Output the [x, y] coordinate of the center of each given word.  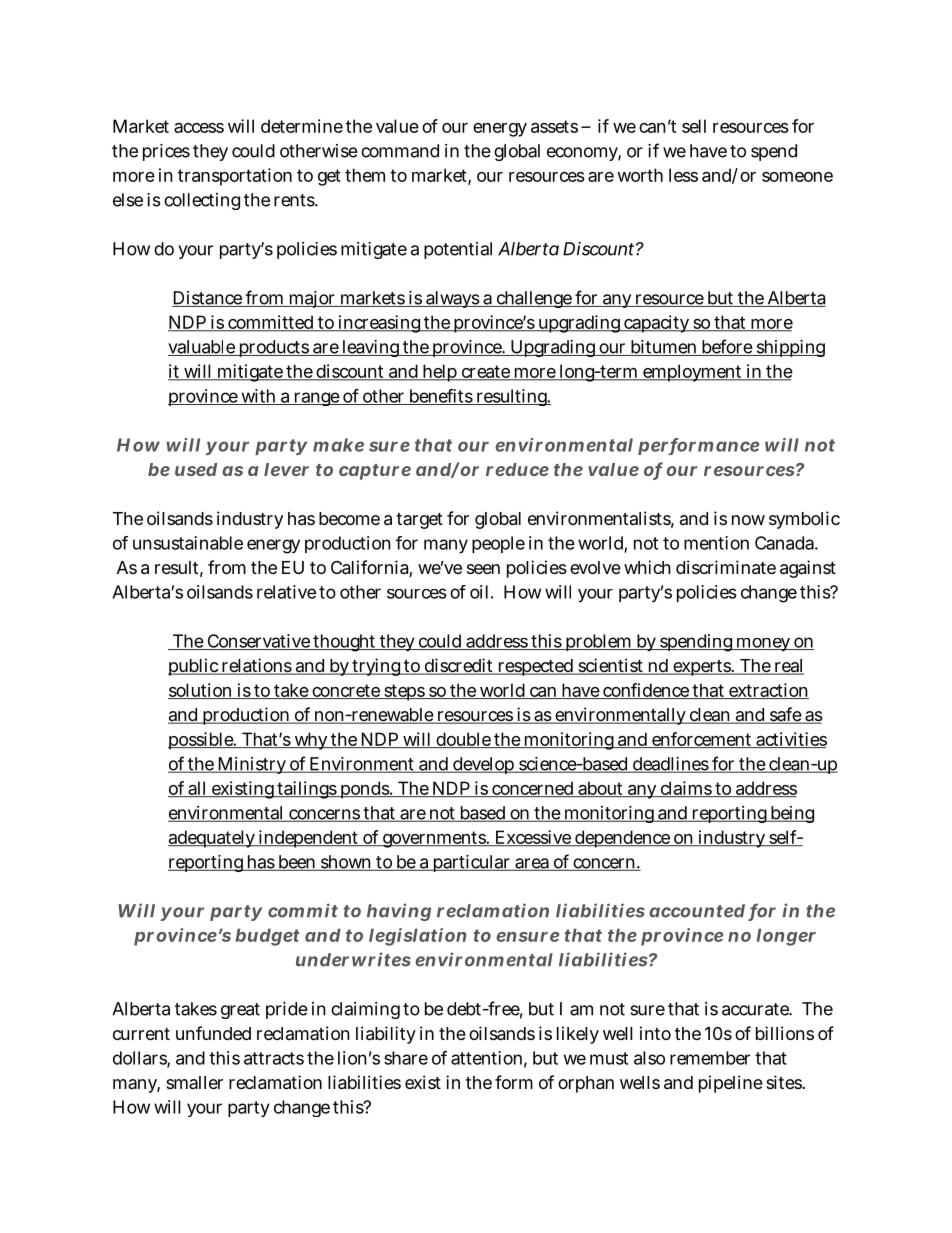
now [748, 520]
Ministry [252, 765]
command [400, 151]
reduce [517, 469]
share [406, 1058]
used [196, 469]
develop [484, 765]
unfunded [213, 1033]
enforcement [702, 740]
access [199, 128]
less [683, 175]
